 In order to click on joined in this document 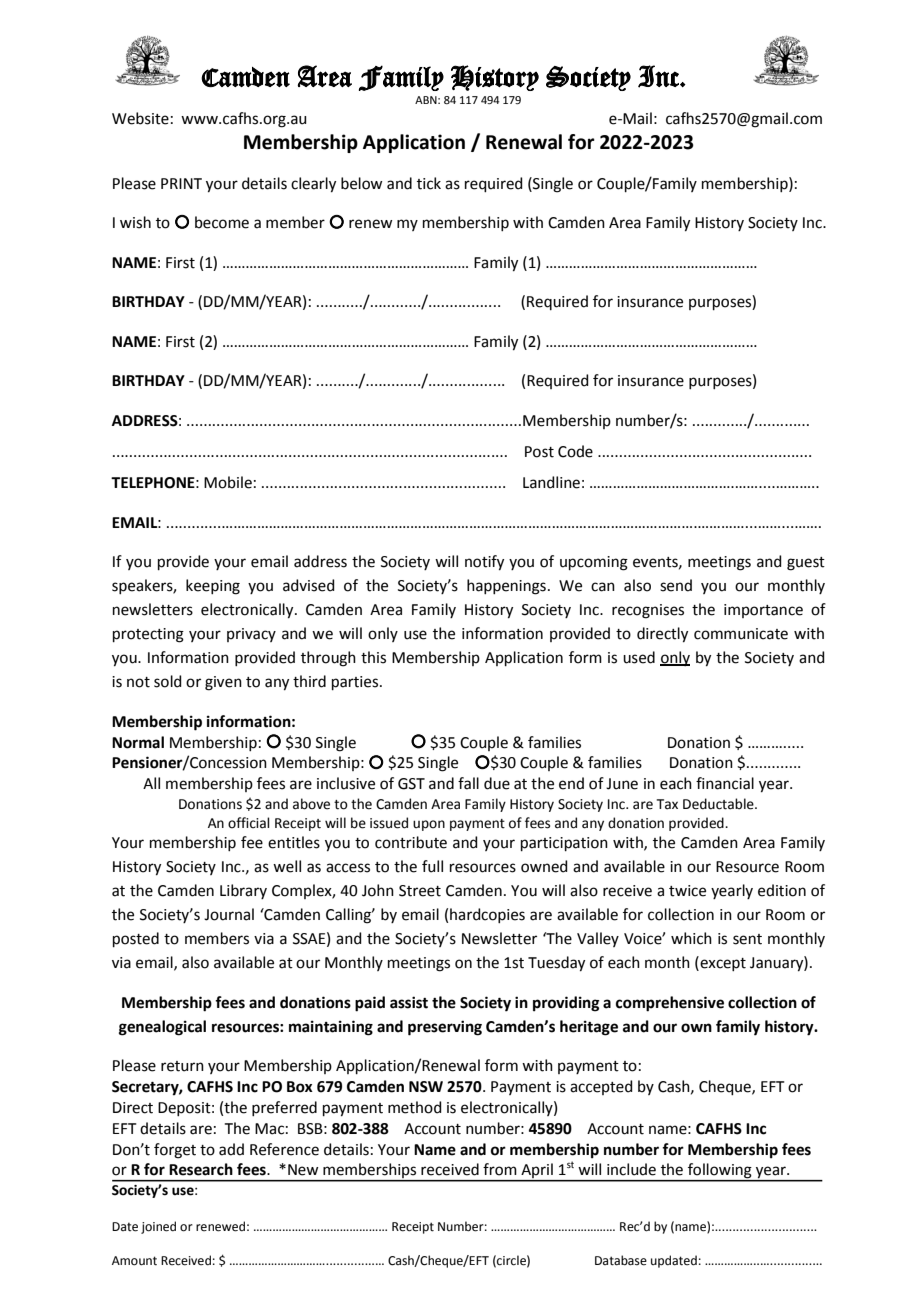, I will do `click(158, 1227)`.
